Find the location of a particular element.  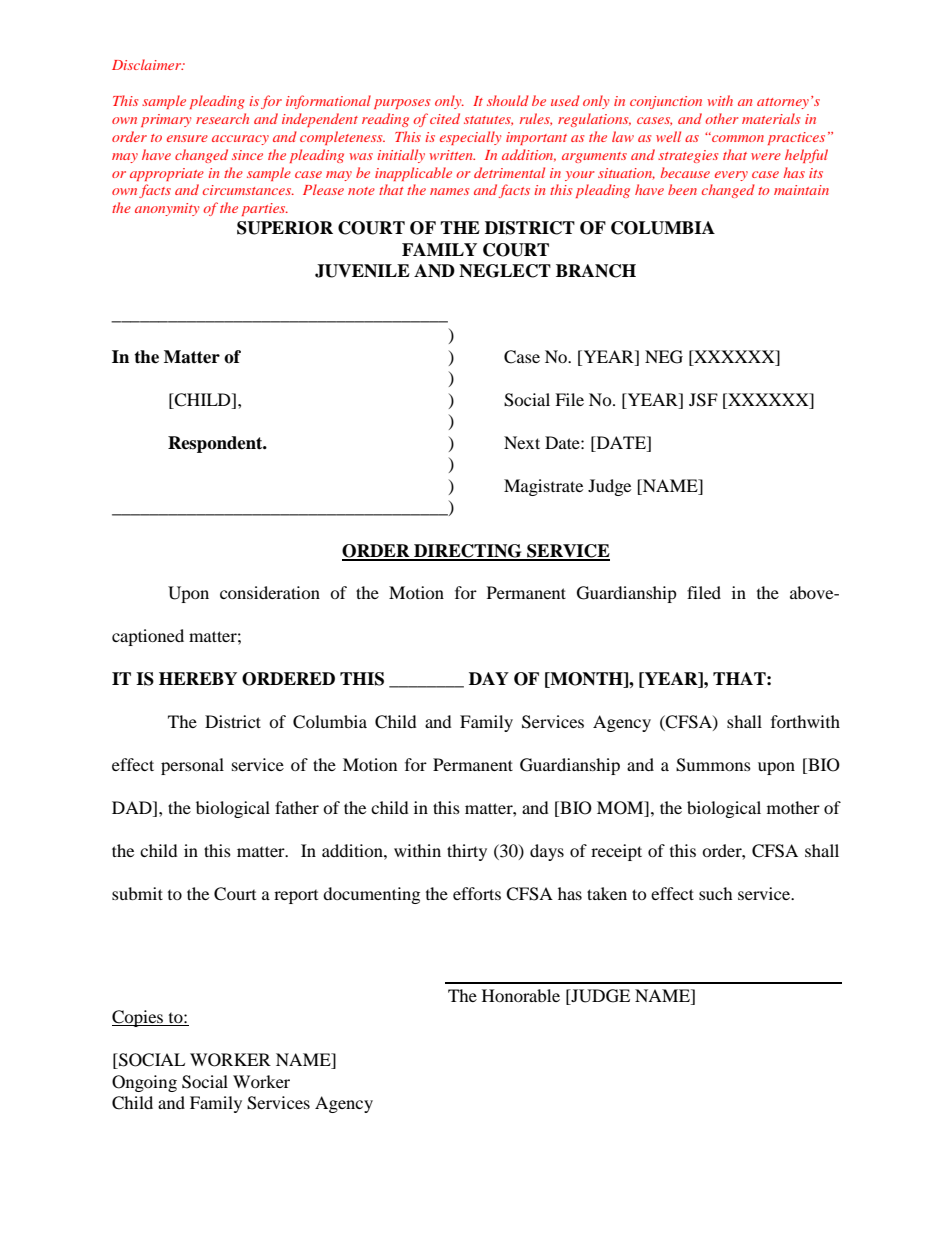

Magistrate is located at coordinates (543, 487).
